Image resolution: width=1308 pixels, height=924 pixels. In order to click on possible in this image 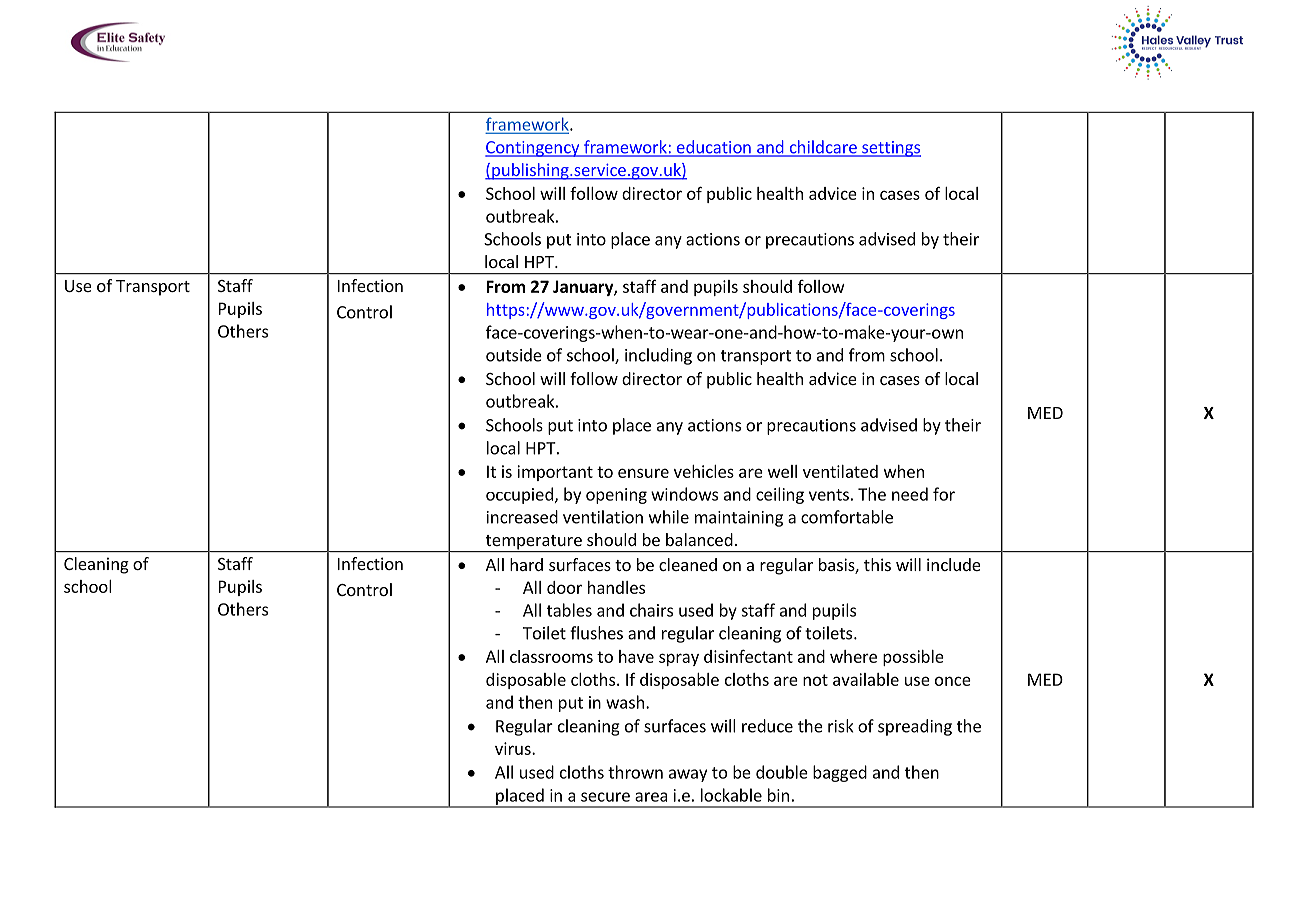, I will do `click(913, 658)`.
